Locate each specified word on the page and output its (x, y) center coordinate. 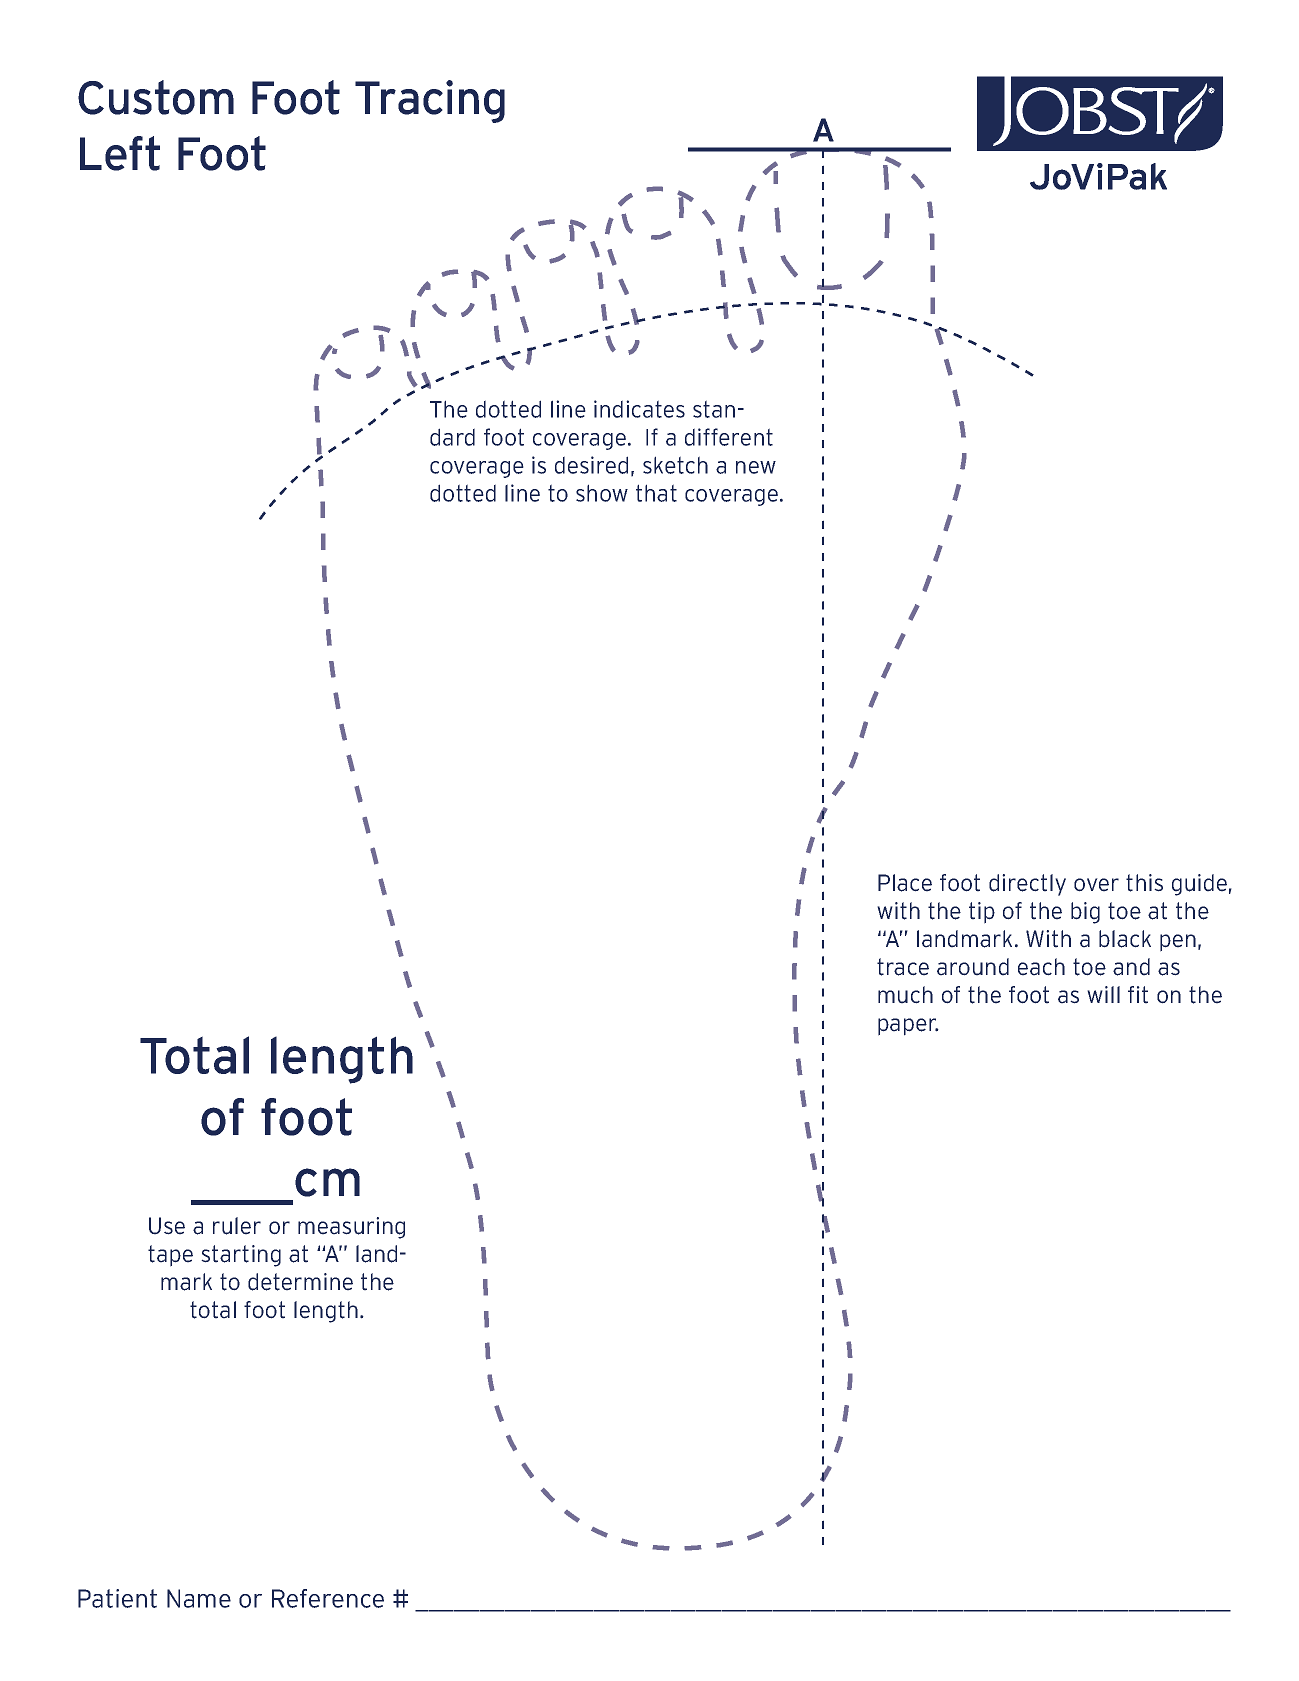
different (729, 437)
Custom (156, 97)
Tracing (430, 101)
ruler (237, 1226)
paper (908, 1027)
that (656, 493)
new (756, 467)
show (602, 493)
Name (199, 1598)
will (1103, 994)
